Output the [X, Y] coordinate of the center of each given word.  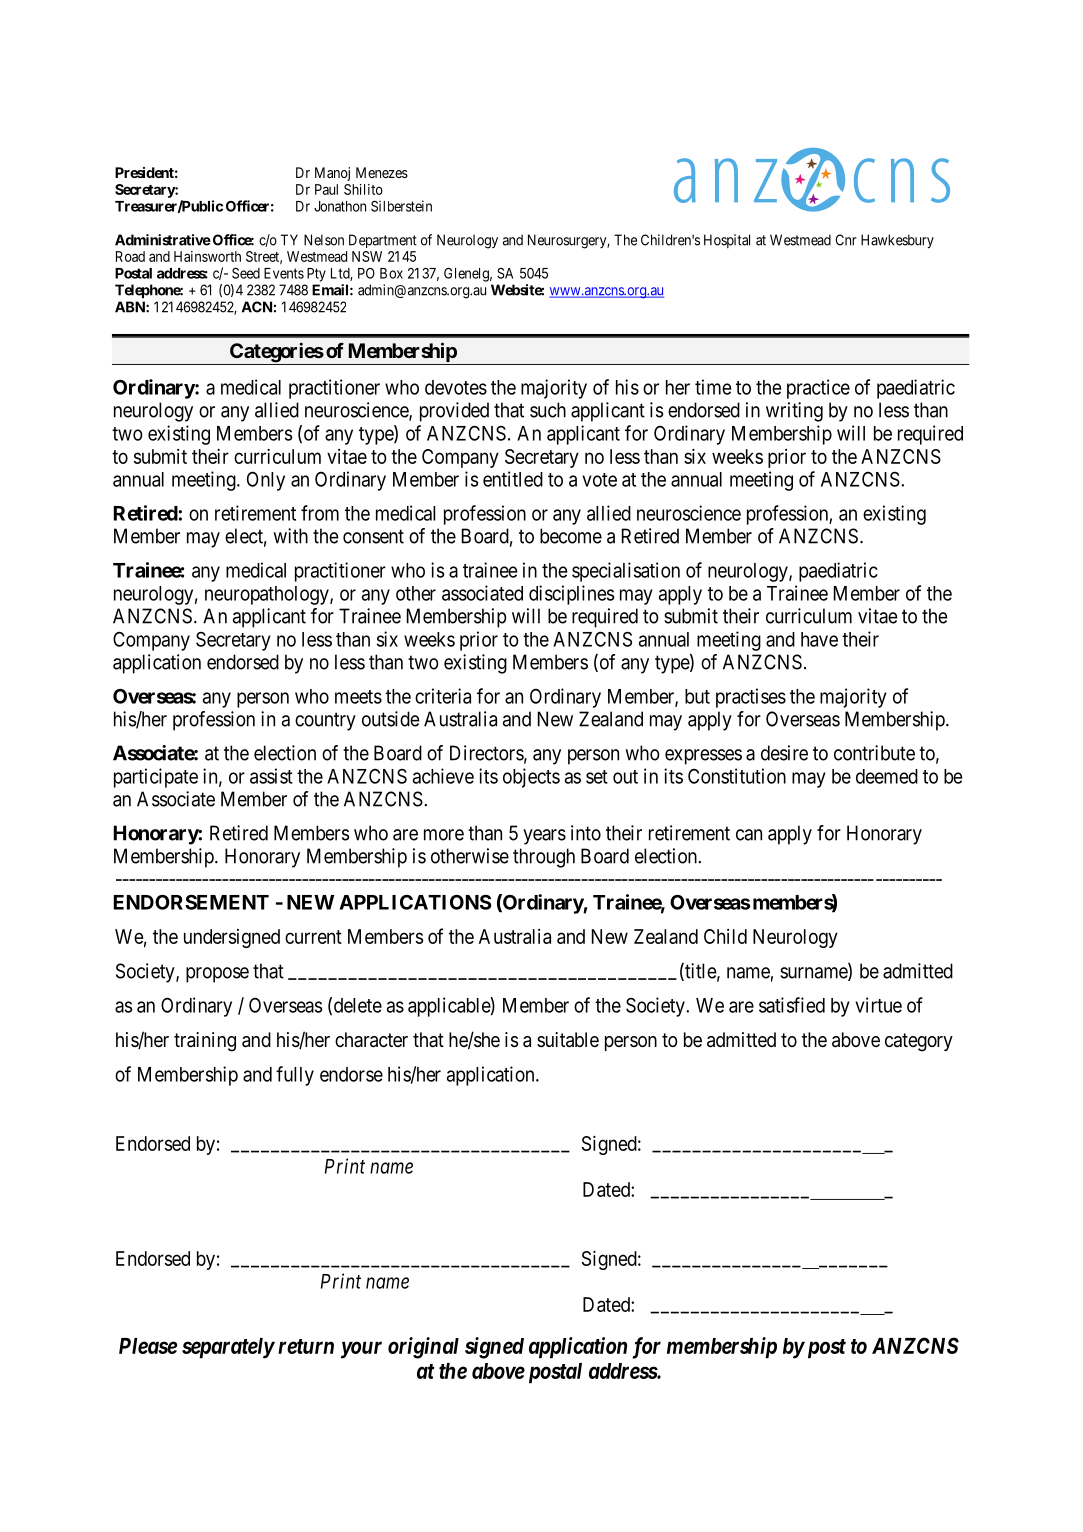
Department [383, 241]
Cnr [846, 240]
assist [271, 776]
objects [531, 778]
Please [148, 1346]
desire [784, 753]
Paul [326, 189]
